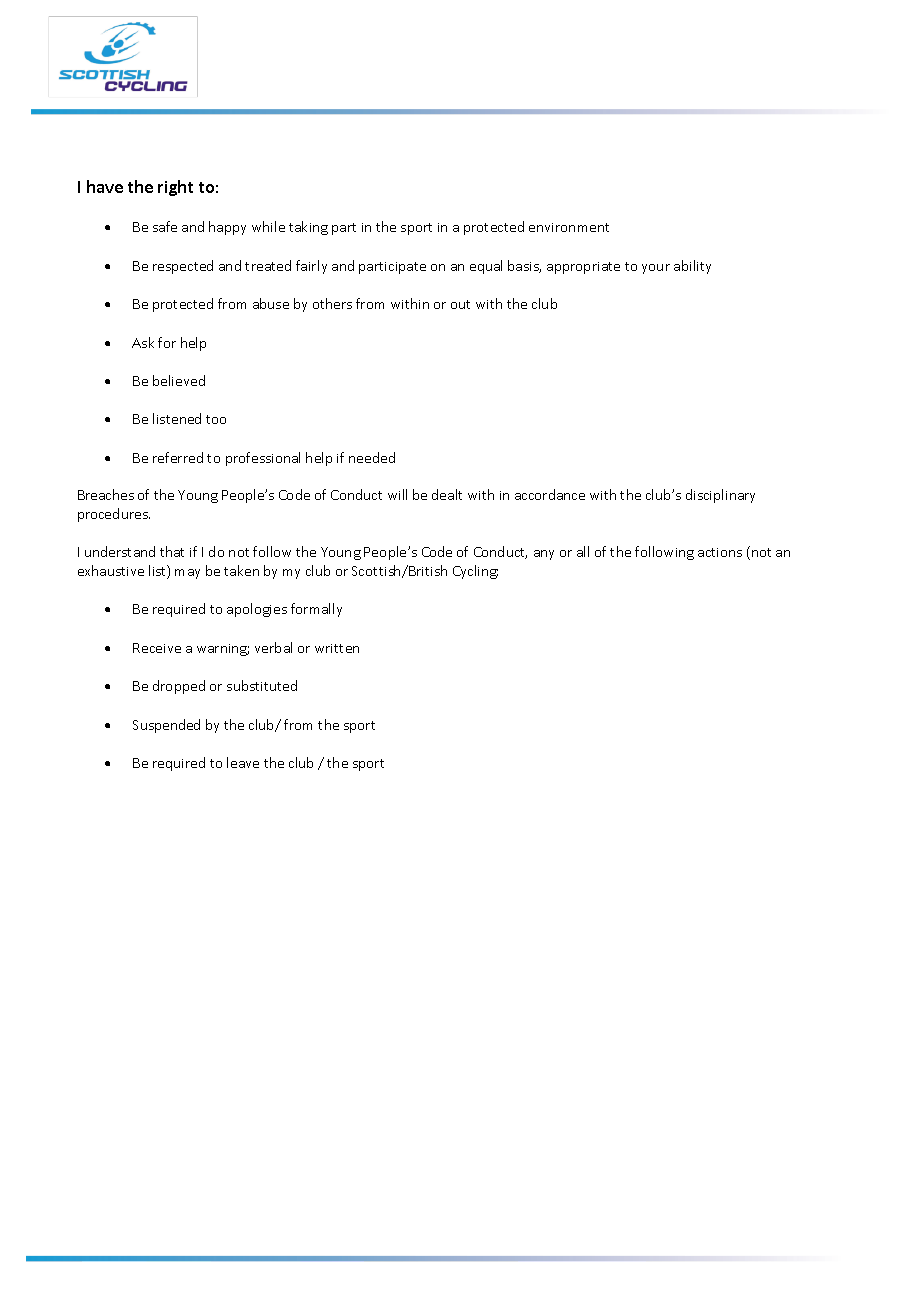 The width and height of the screenshot is (924, 1307). Describe the element at coordinates (720, 552) in the screenshot. I see `actions` at that location.
